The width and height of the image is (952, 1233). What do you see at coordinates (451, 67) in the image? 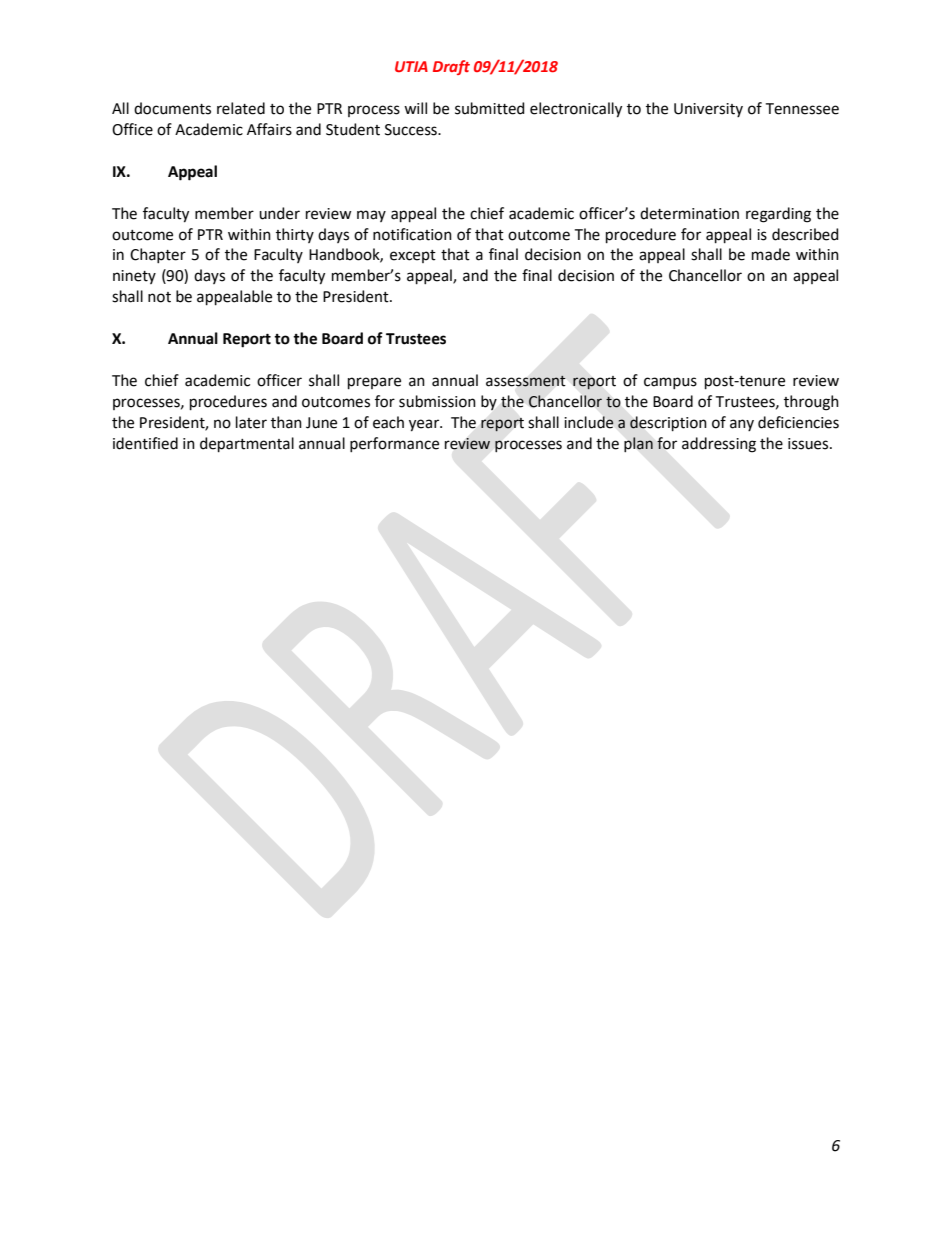
I see `Draft` at bounding box center [451, 67].
